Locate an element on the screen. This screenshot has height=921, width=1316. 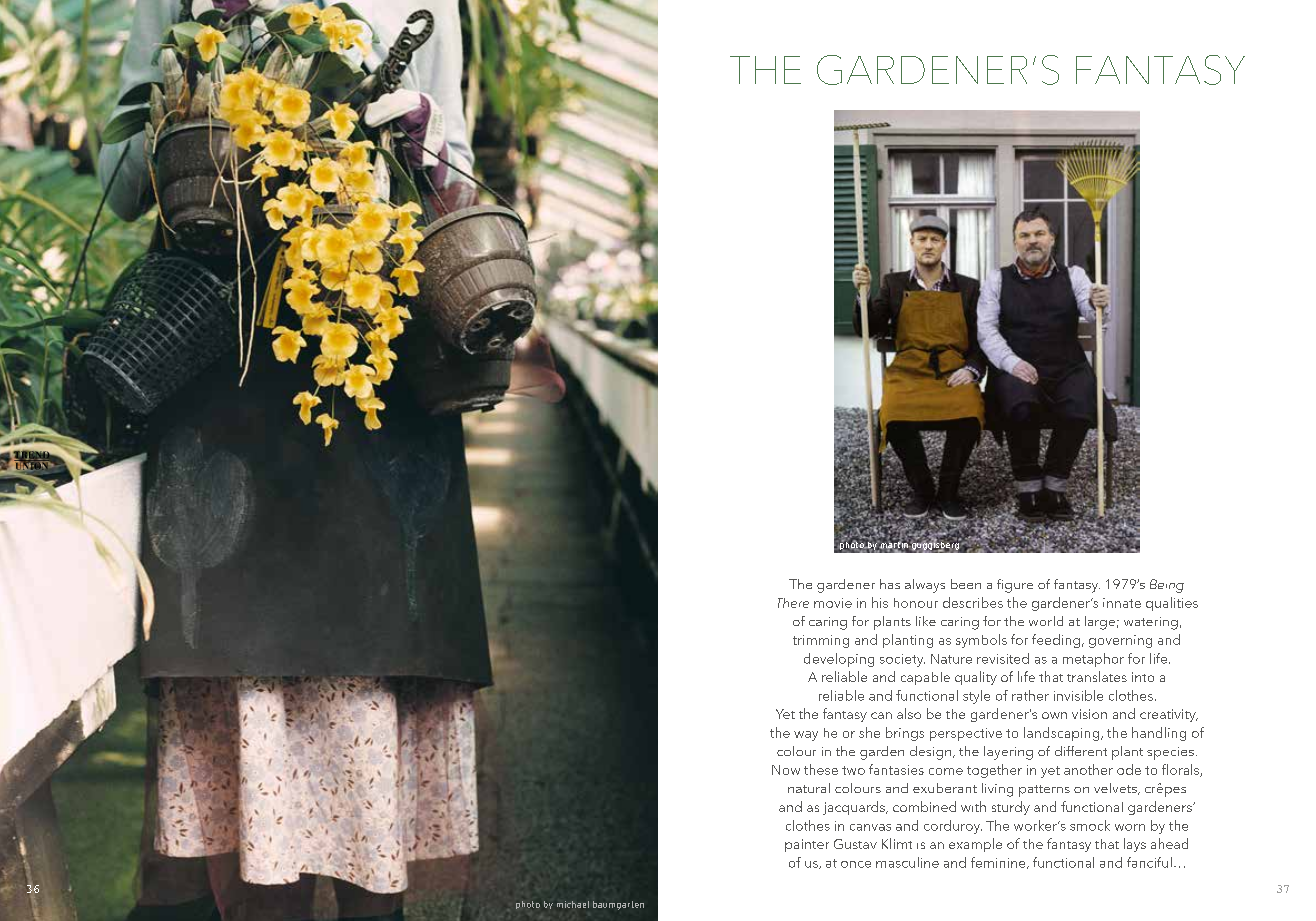
smock is located at coordinates (1090, 825).
